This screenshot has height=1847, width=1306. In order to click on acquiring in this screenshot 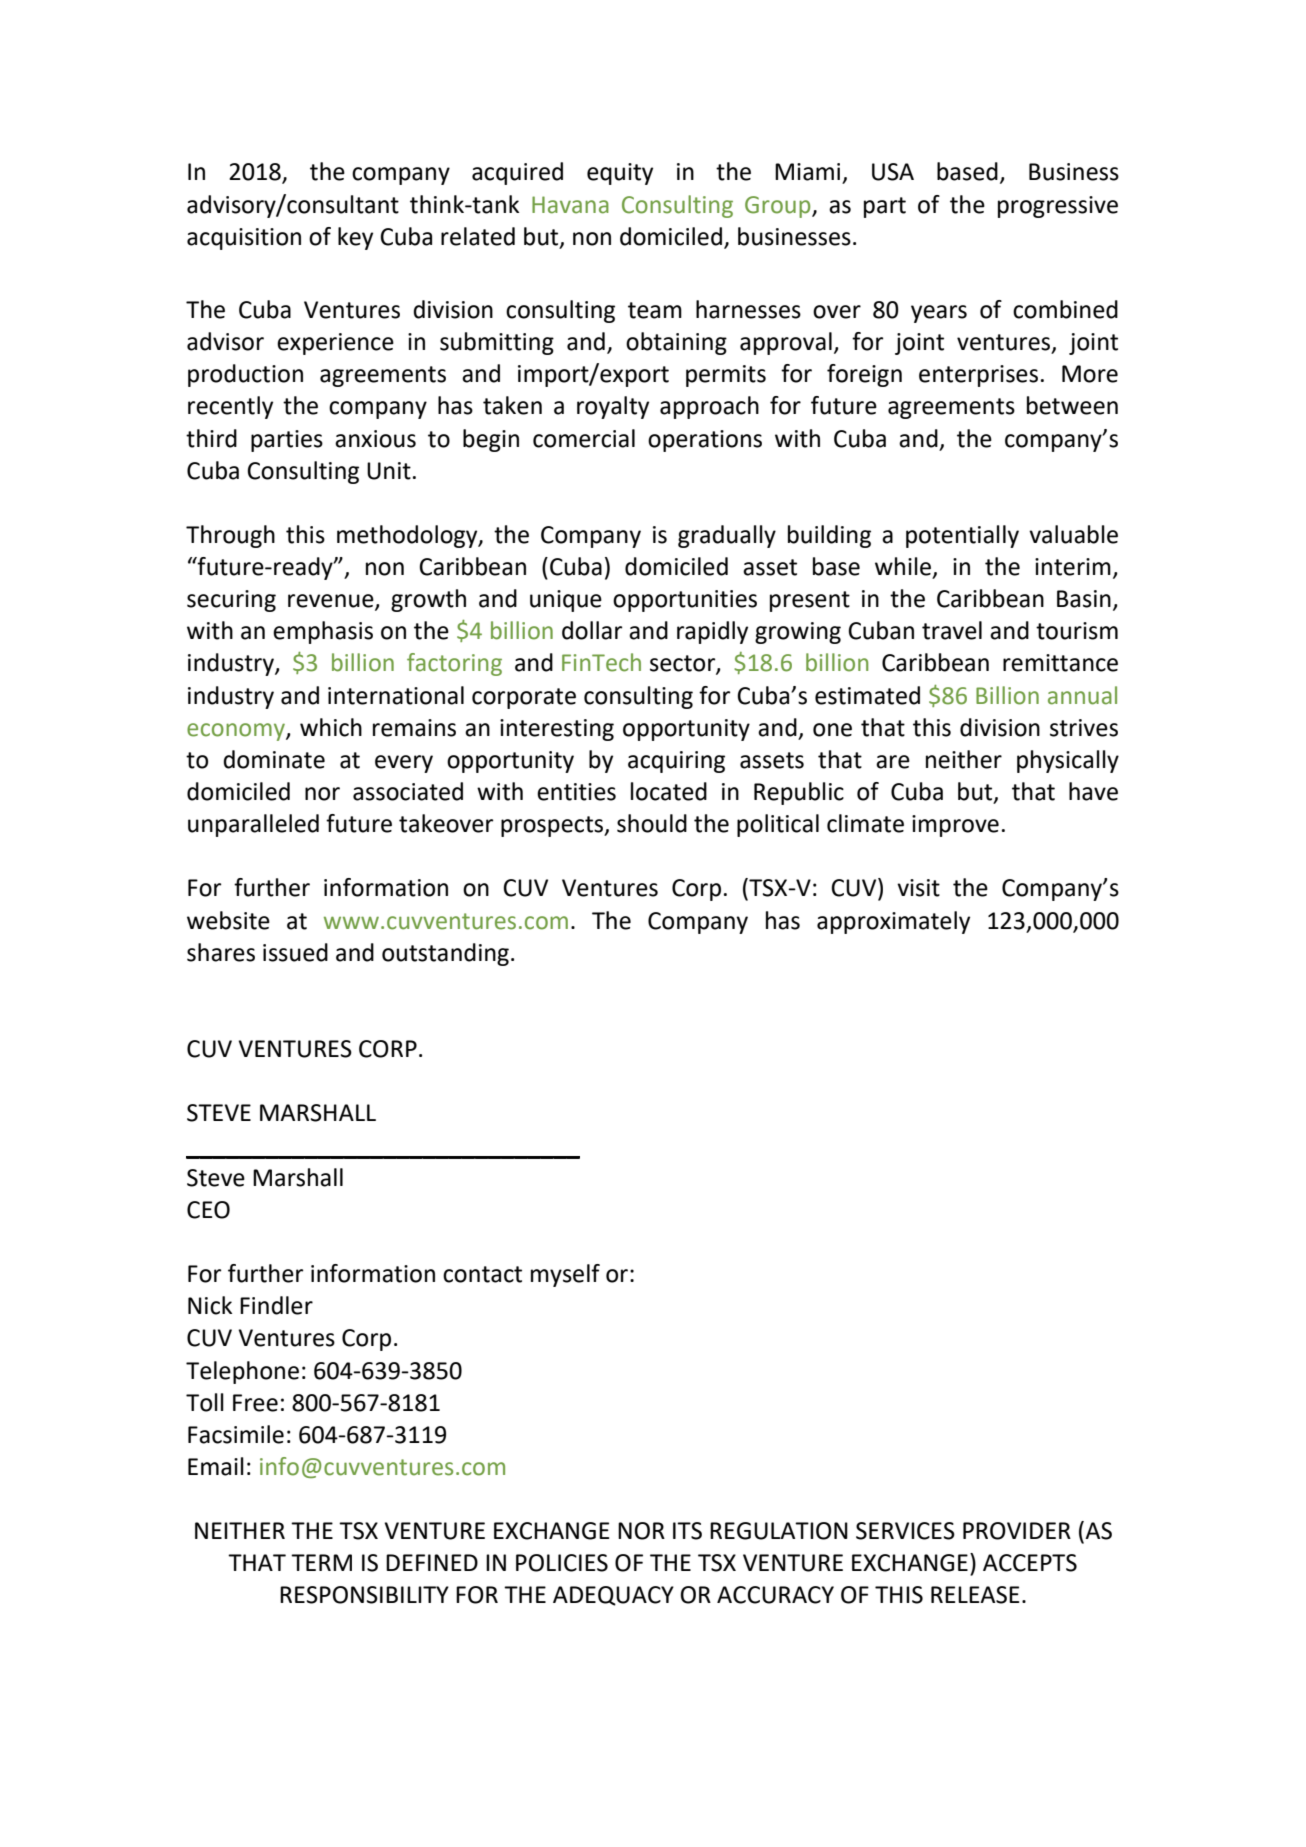, I will do `click(676, 762)`.
